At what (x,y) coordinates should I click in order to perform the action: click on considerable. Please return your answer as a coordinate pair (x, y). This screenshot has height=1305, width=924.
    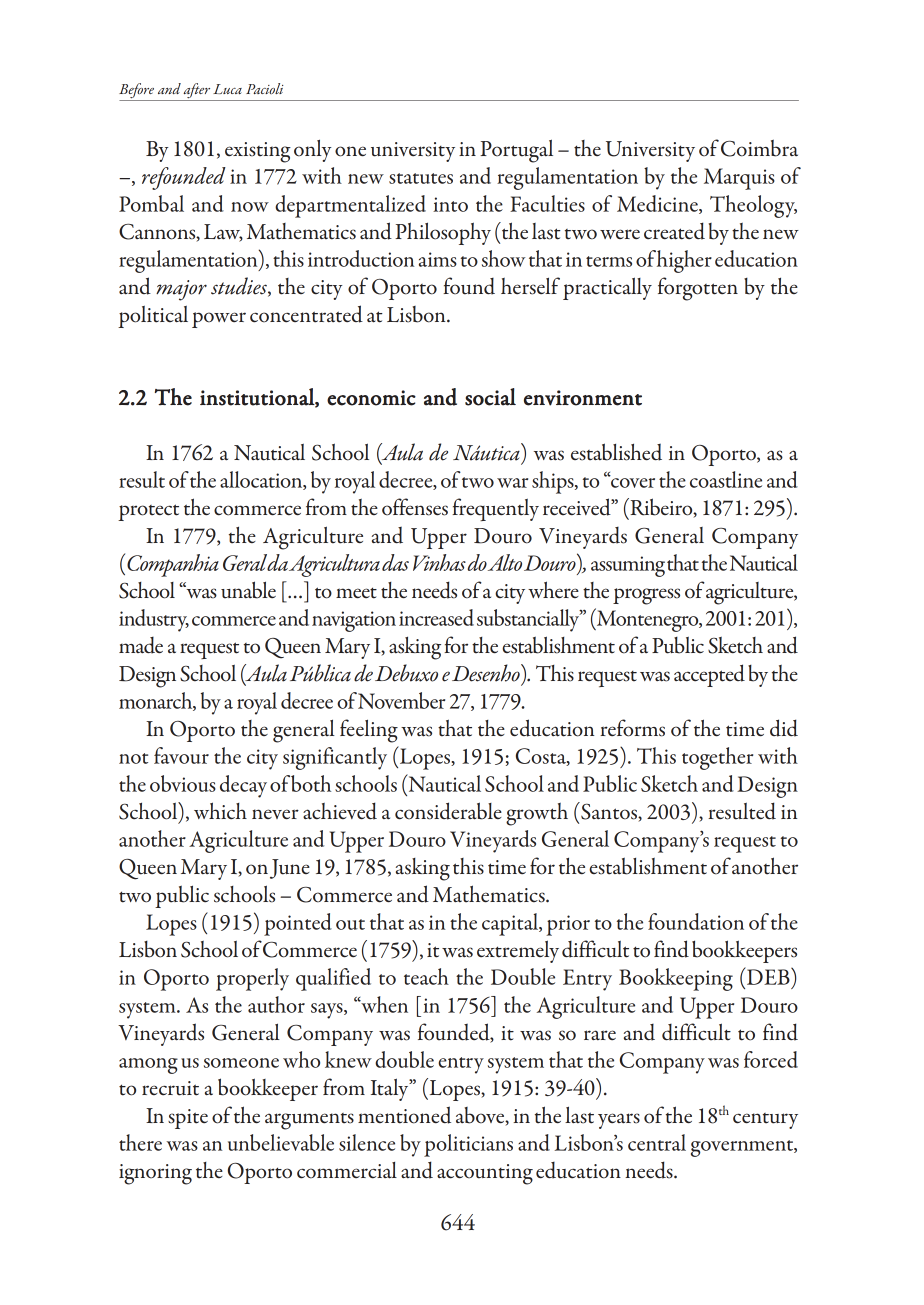
    Looking at the image, I should click on (448, 811).
